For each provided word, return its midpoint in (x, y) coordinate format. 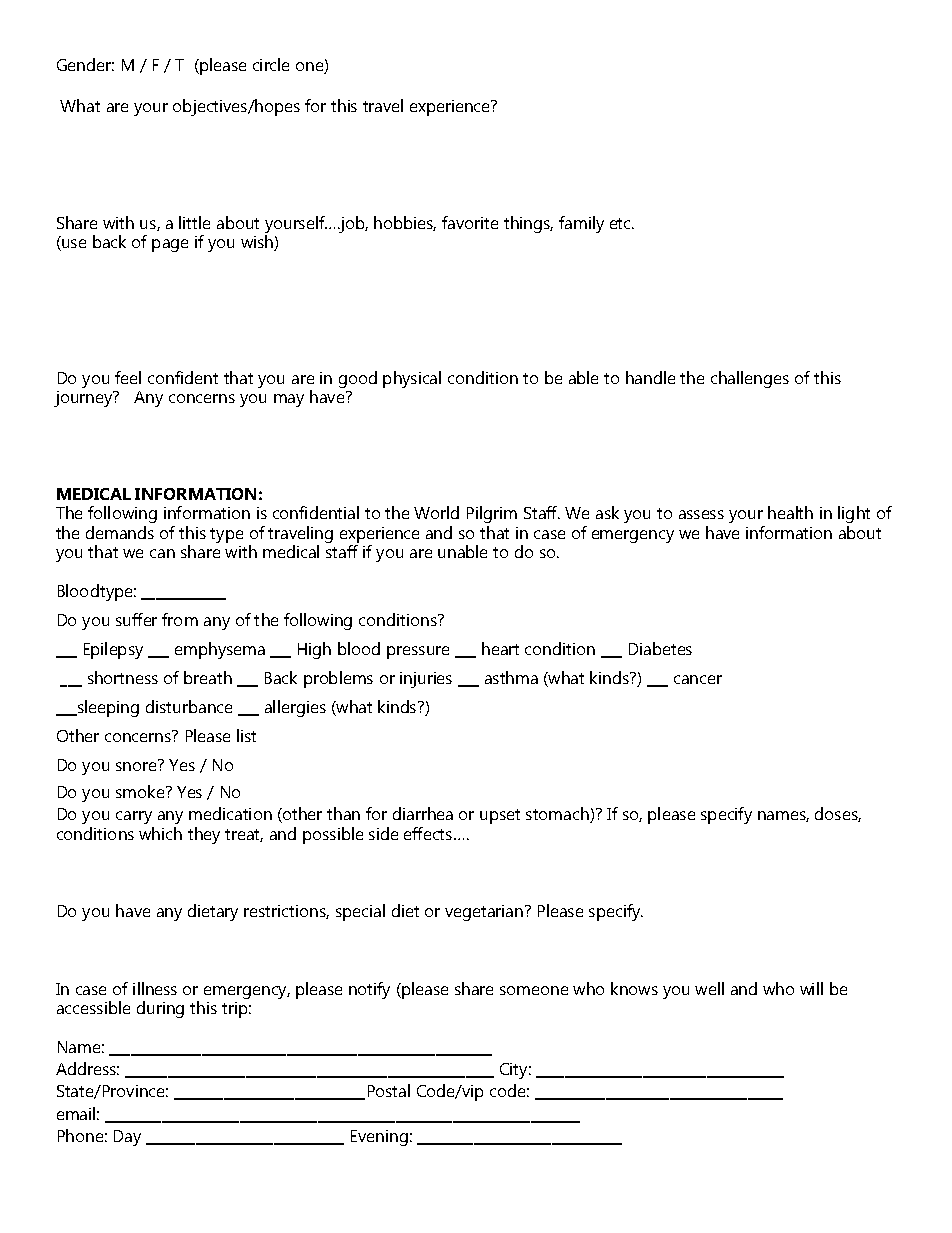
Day (127, 1138)
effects (429, 833)
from (180, 619)
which (160, 833)
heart (500, 648)
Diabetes (660, 648)
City (515, 1071)
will (811, 988)
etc (622, 223)
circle (271, 64)
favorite (470, 222)
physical (412, 379)
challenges (750, 379)
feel (128, 377)
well (709, 988)
